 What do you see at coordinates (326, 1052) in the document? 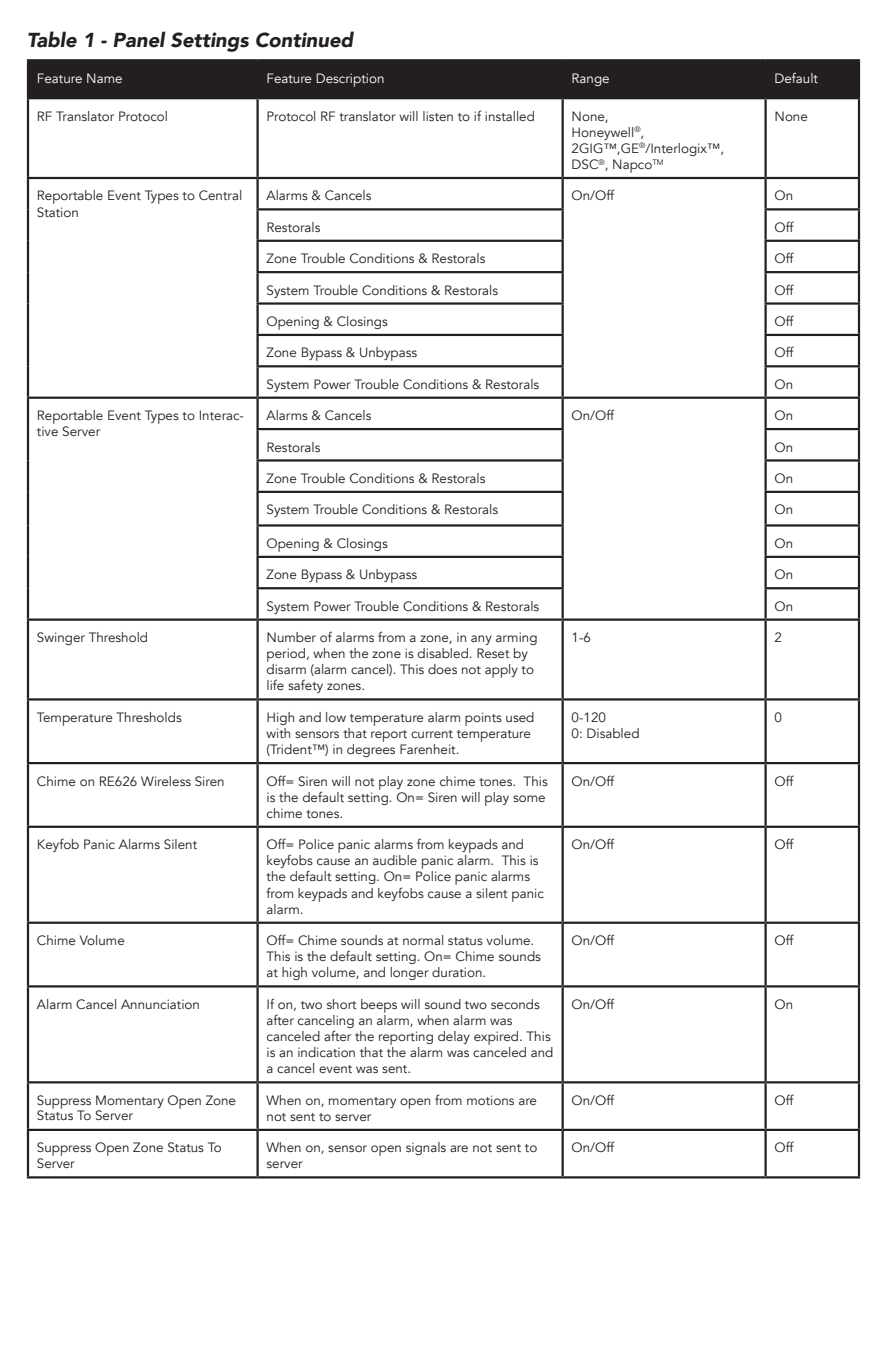
I see `indication` at bounding box center [326, 1052].
